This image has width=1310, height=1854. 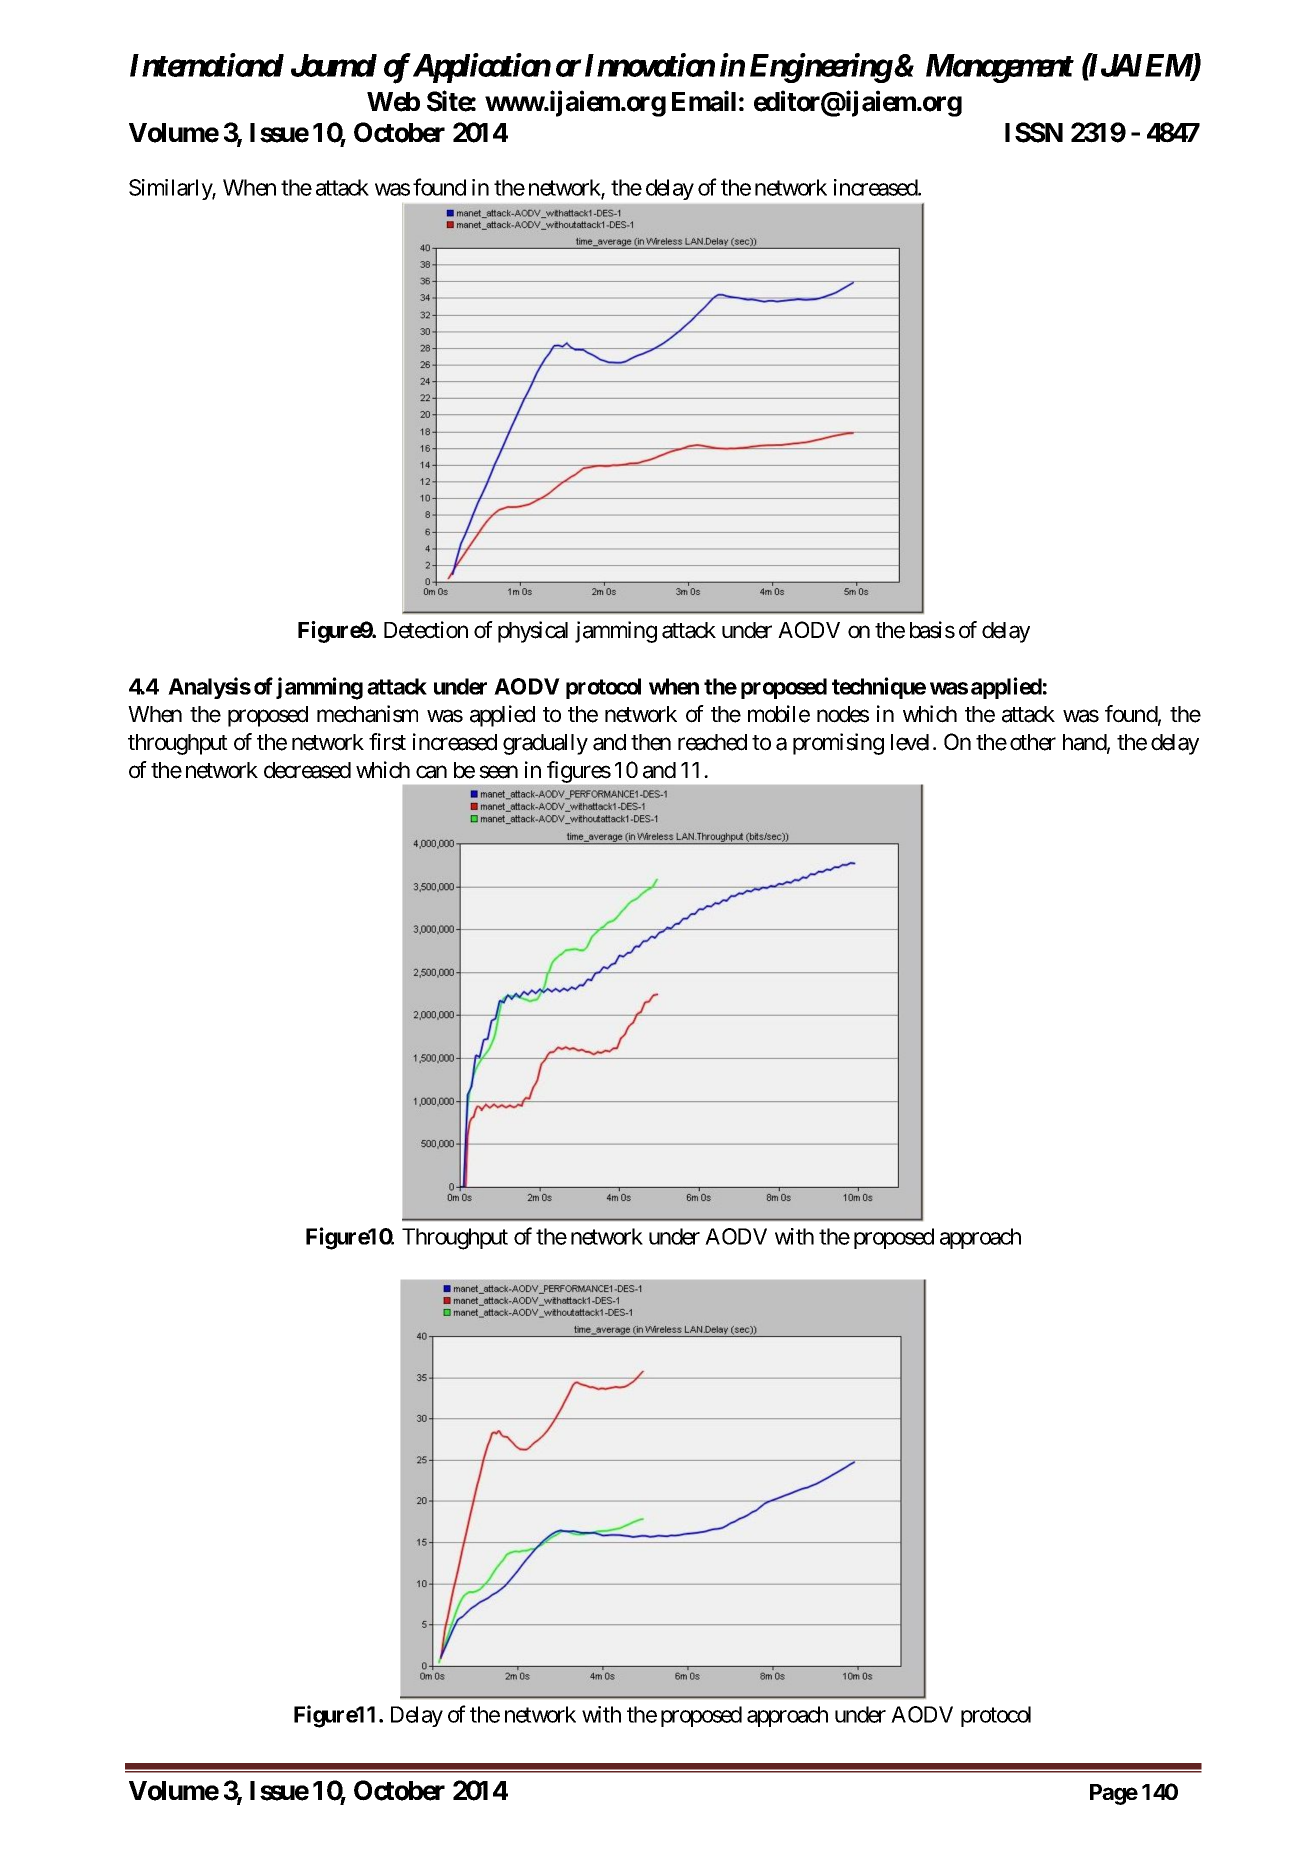 What do you see at coordinates (393, 102) in the image?
I see `Web` at bounding box center [393, 102].
